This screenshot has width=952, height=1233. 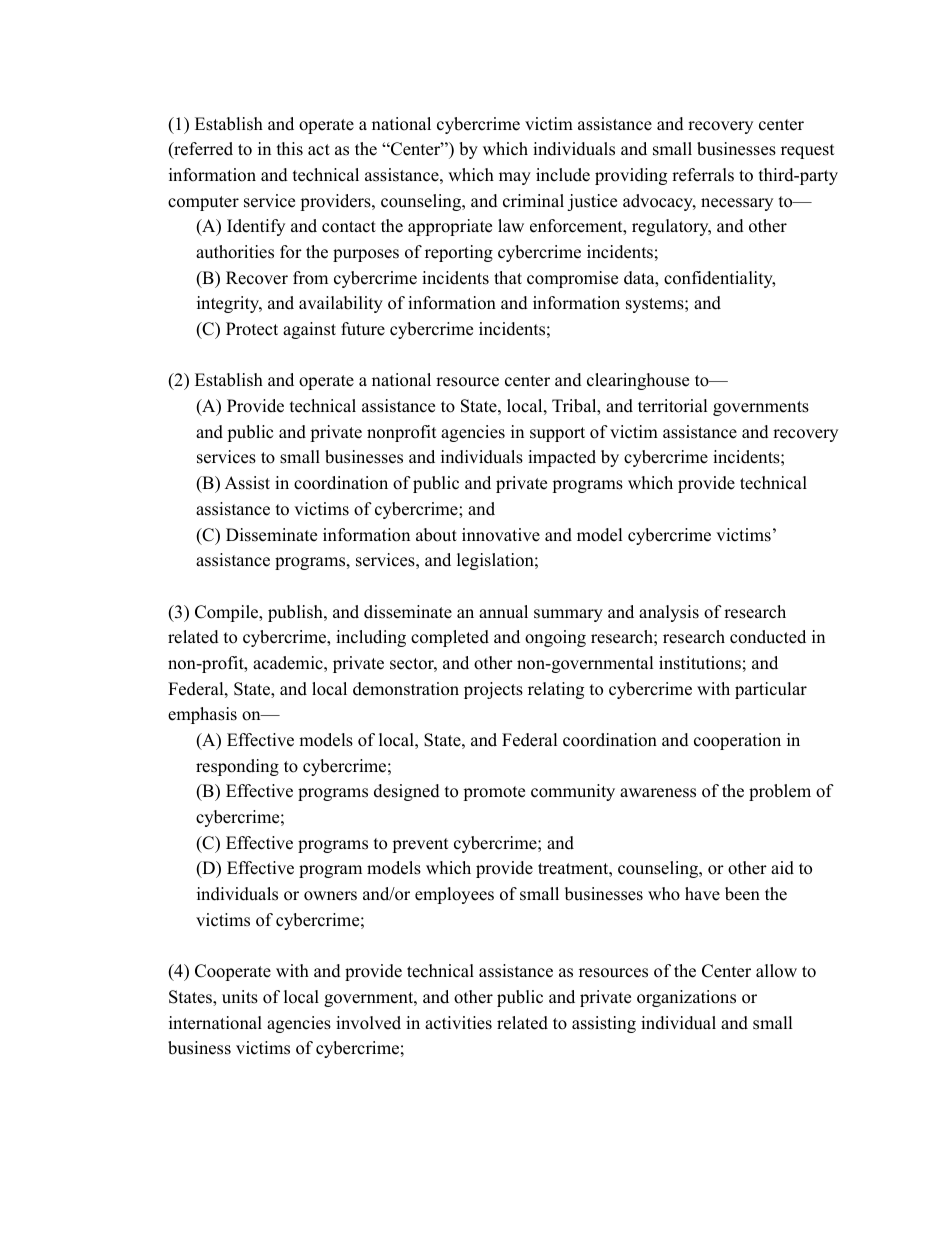 I want to click on problem, so click(x=780, y=792).
